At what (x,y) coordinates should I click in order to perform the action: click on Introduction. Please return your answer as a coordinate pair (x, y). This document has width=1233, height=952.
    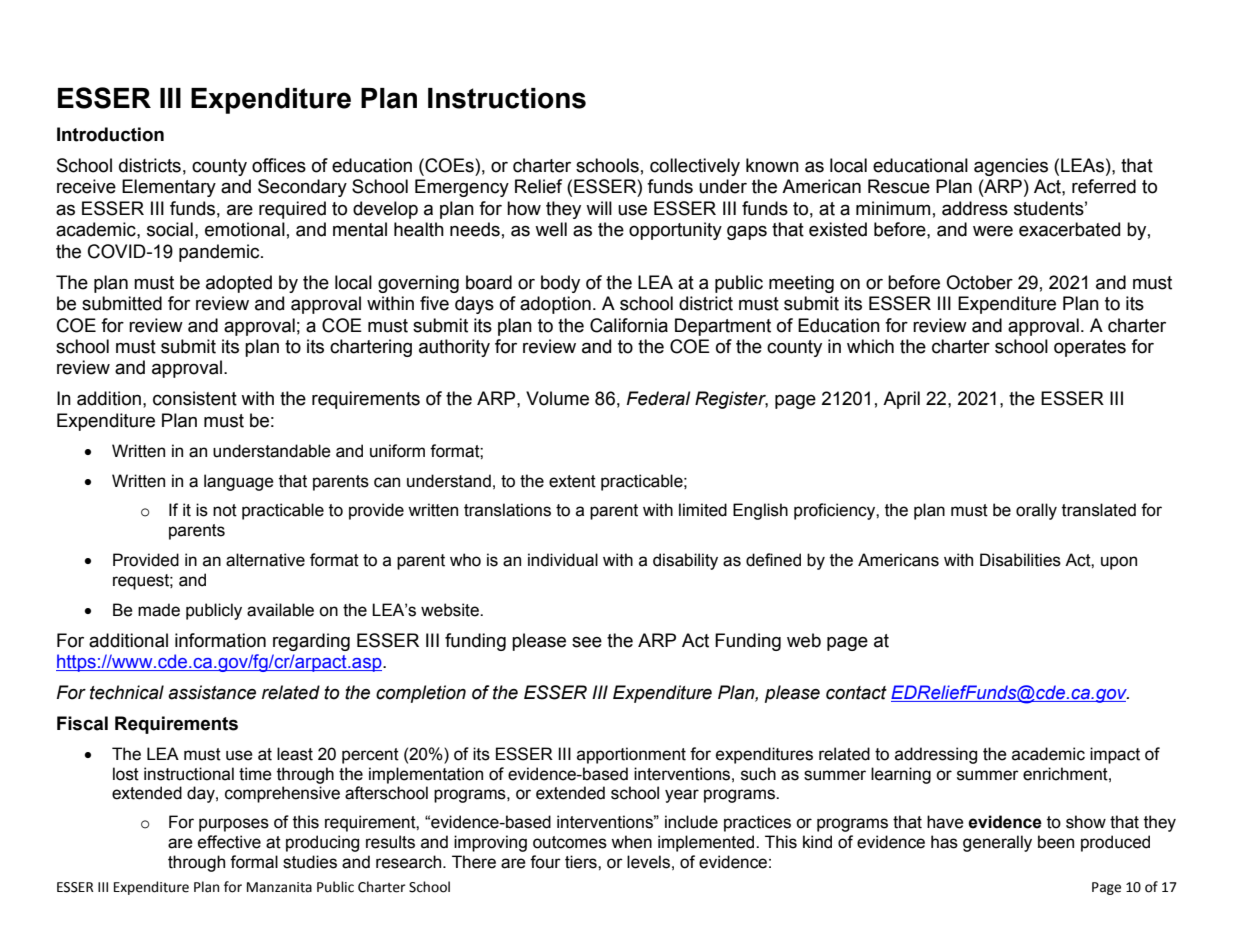
    Looking at the image, I should click on (110, 134).
